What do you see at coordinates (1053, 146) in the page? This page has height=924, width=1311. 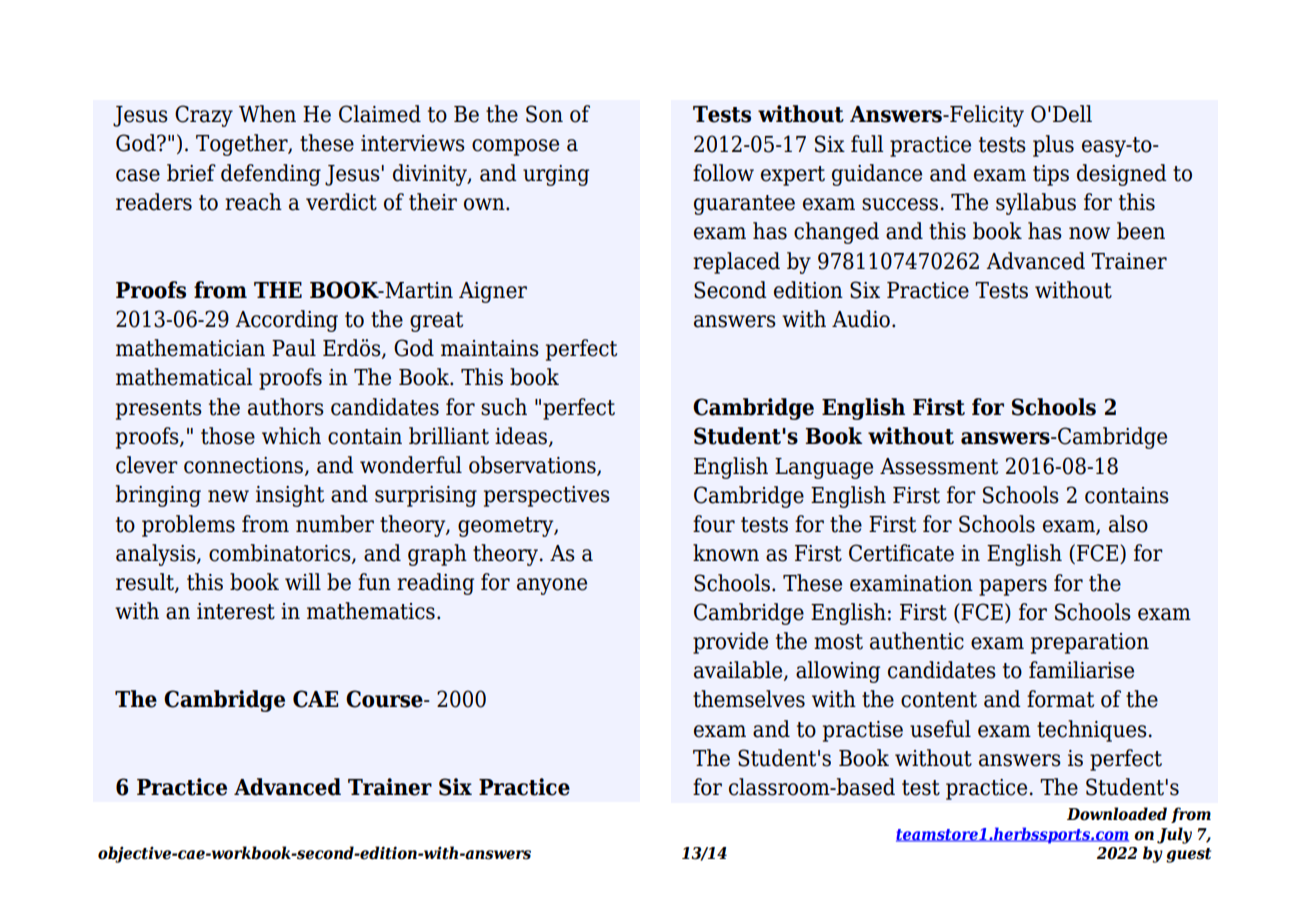 I see `plus` at bounding box center [1053, 146].
